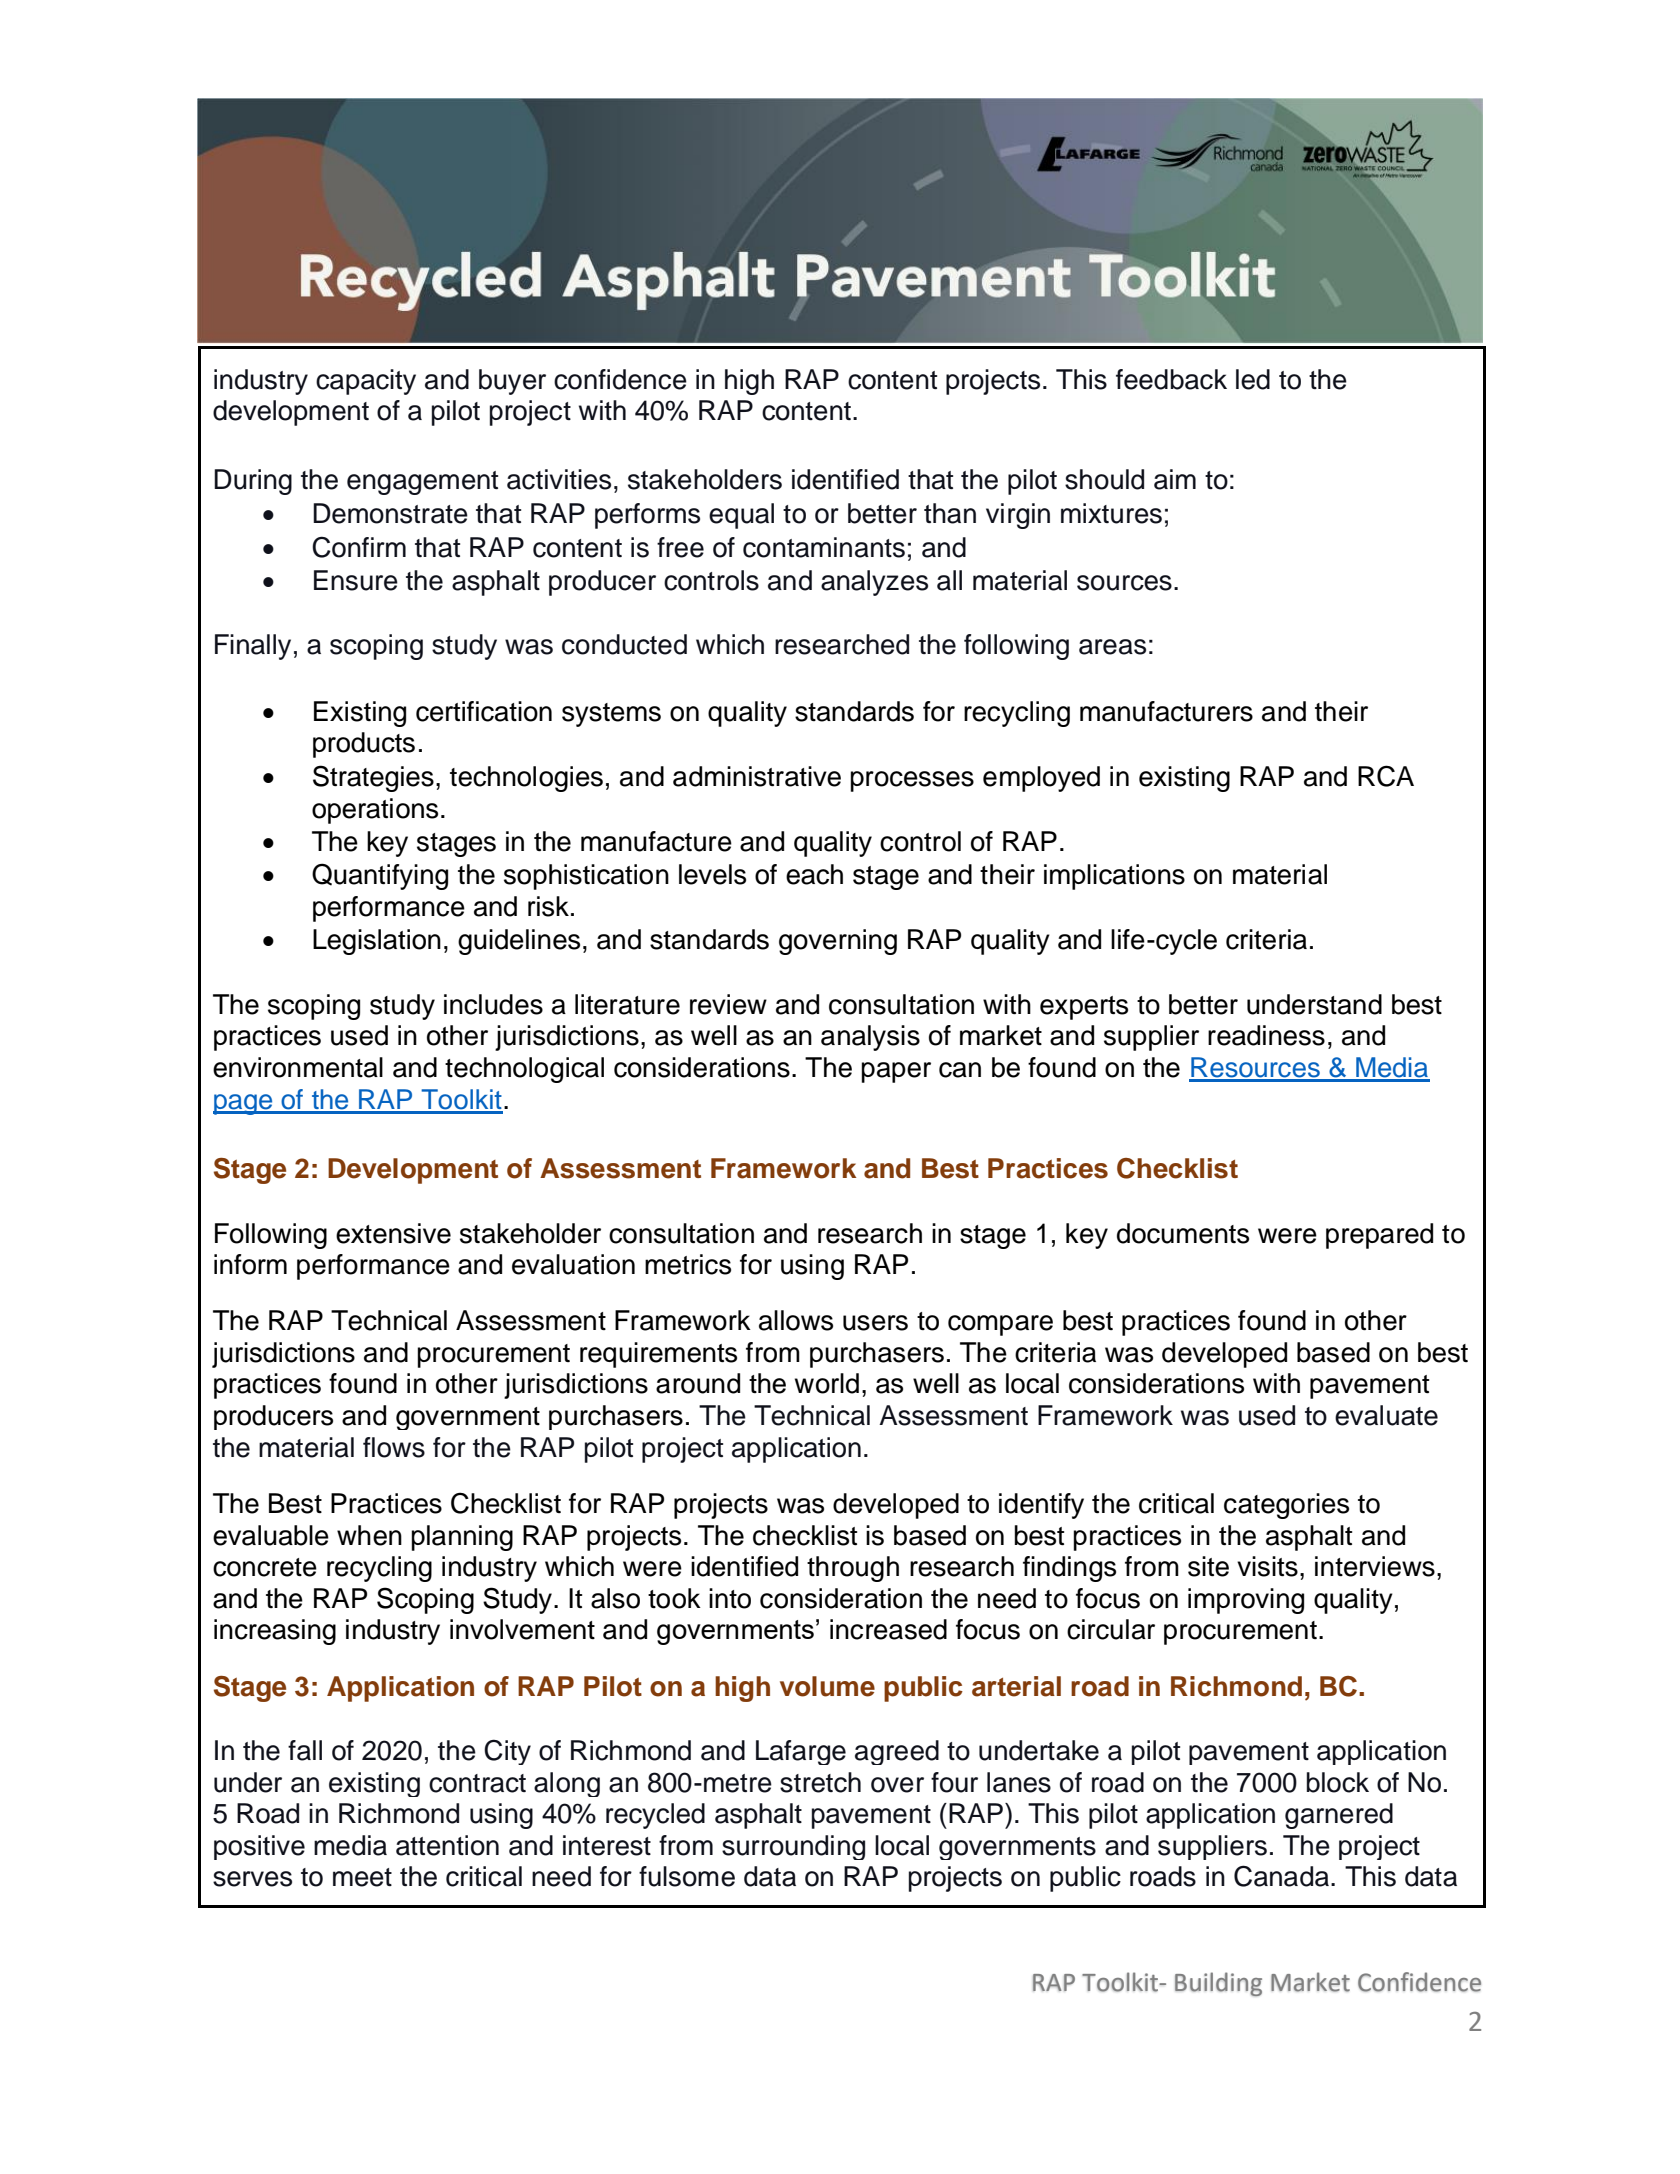  Describe the element at coordinates (896, 1072) in the screenshot. I see `paper` at that location.
